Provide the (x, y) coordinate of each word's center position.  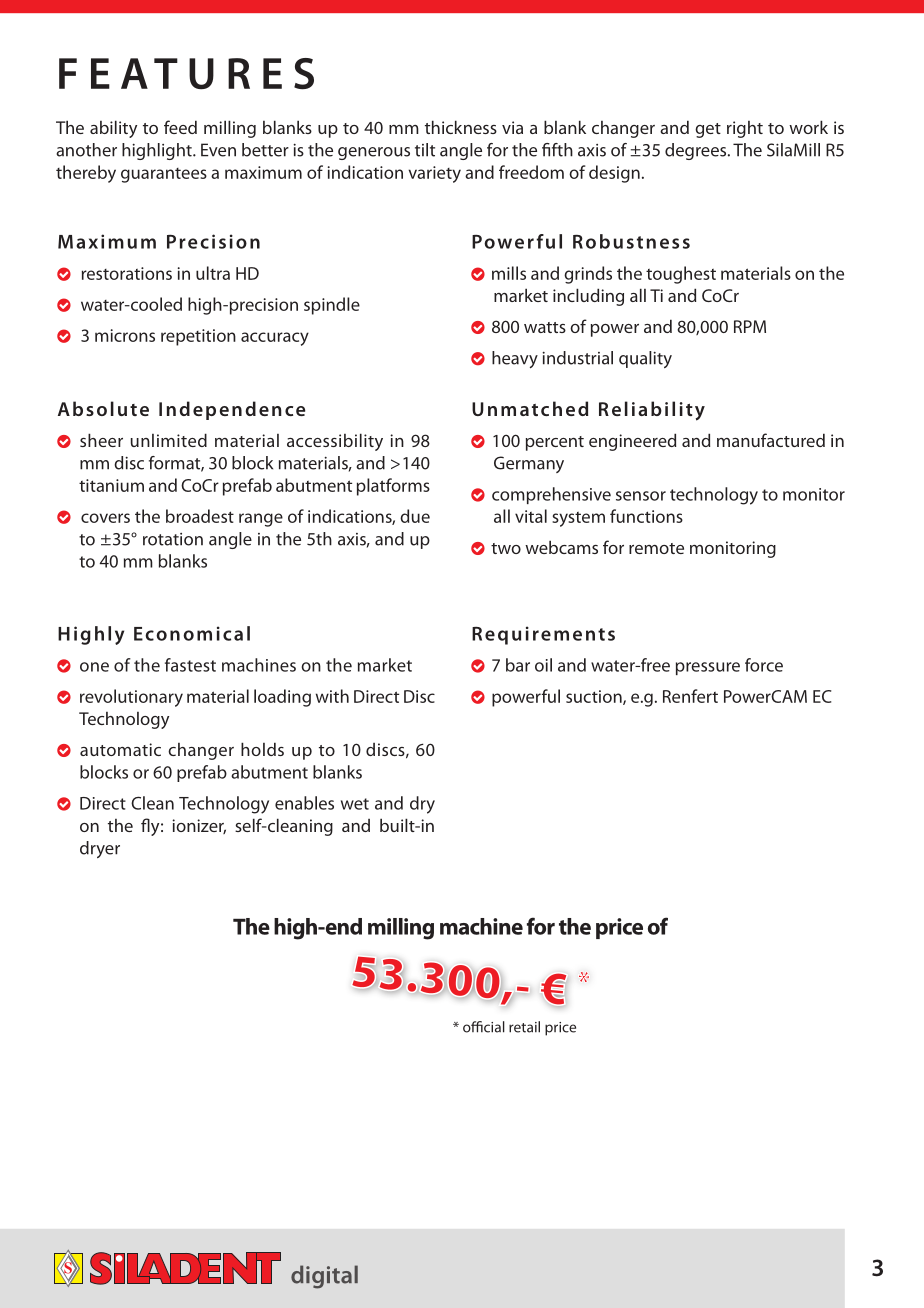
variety (434, 174)
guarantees (164, 175)
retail (524, 1027)
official (484, 1027)
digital (324, 1277)
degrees (697, 151)
